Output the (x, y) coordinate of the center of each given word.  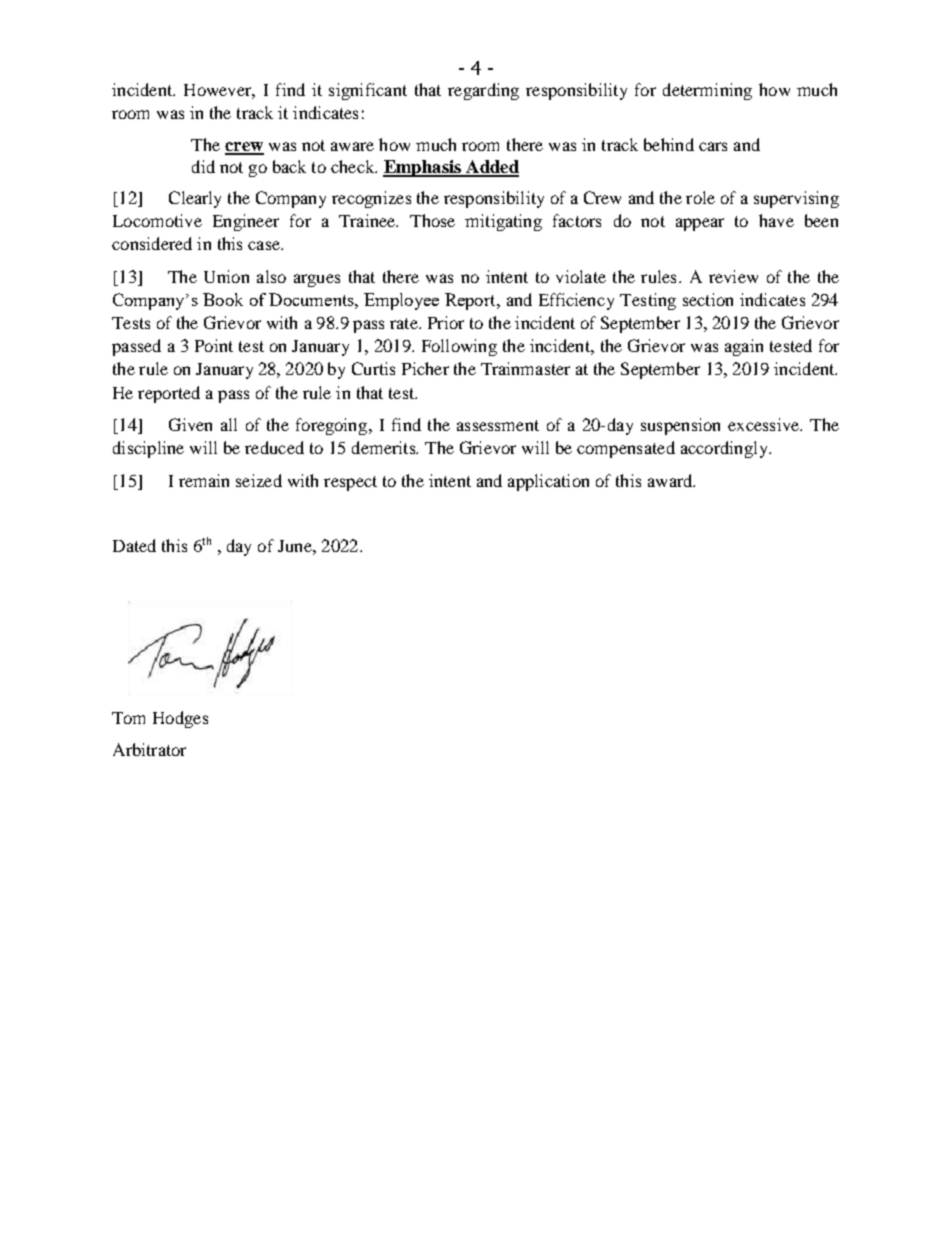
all (229, 424)
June (296, 546)
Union (226, 276)
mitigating (503, 222)
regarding (483, 91)
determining (707, 91)
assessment (498, 425)
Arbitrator (149, 749)
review (733, 276)
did (203, 166)
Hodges (180, 719)
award (671, 480)
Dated (134, 545)
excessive (765, 424)
